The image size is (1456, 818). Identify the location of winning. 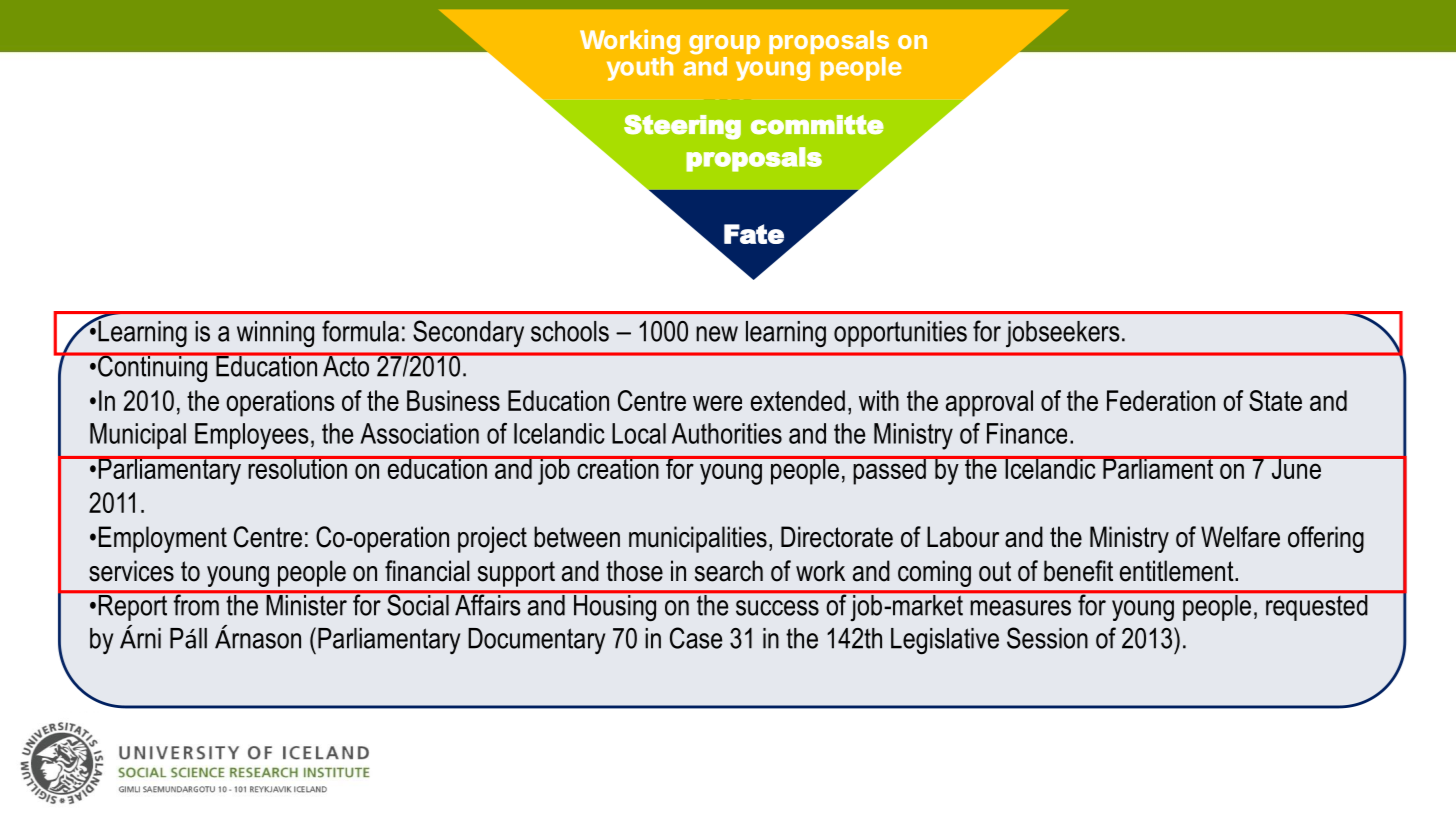
(275, 334).
